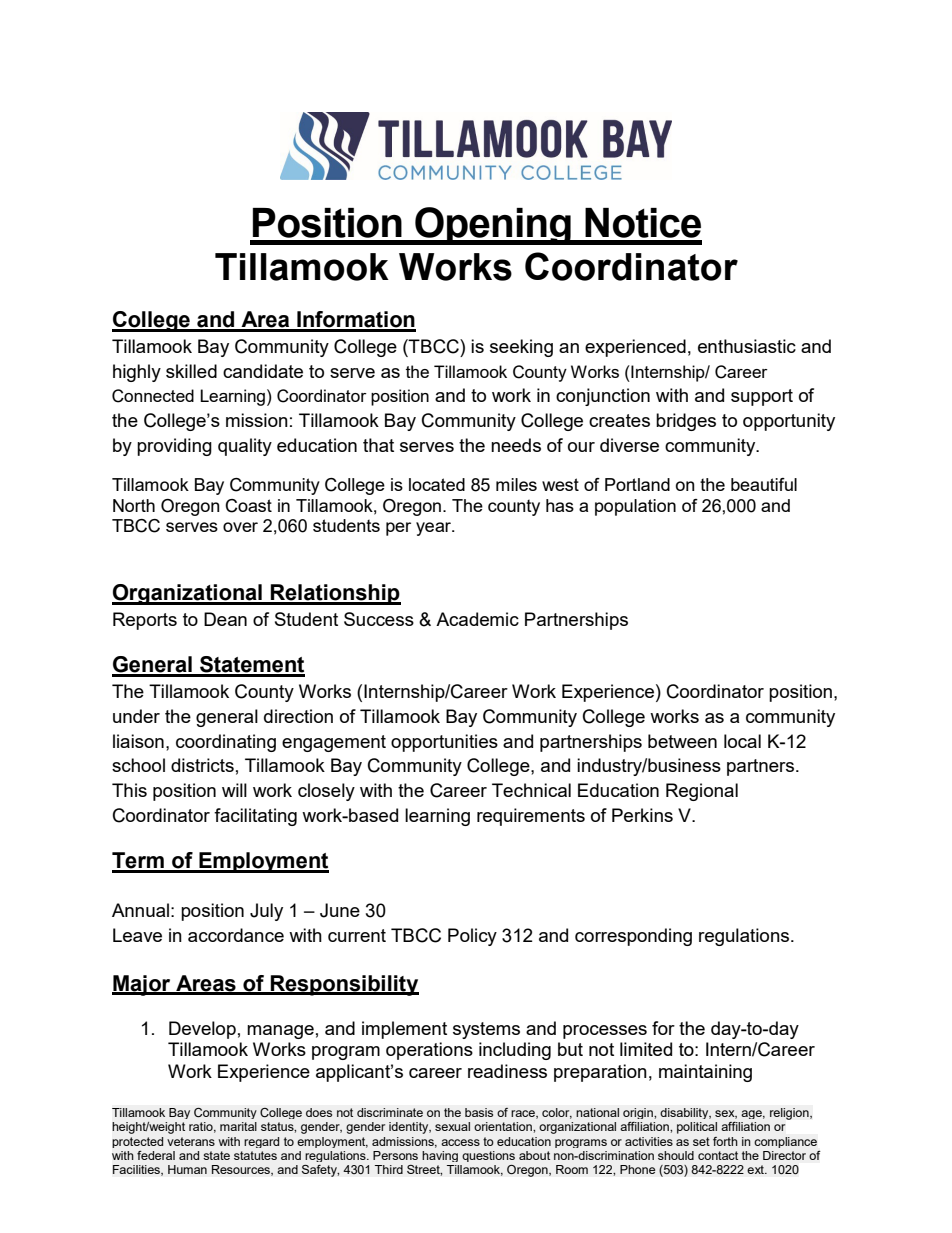 This screenshot has height=1233, width=952. Describe the element at coordinates (686, 422) in the screenshot. I see `bridges` at that location.
